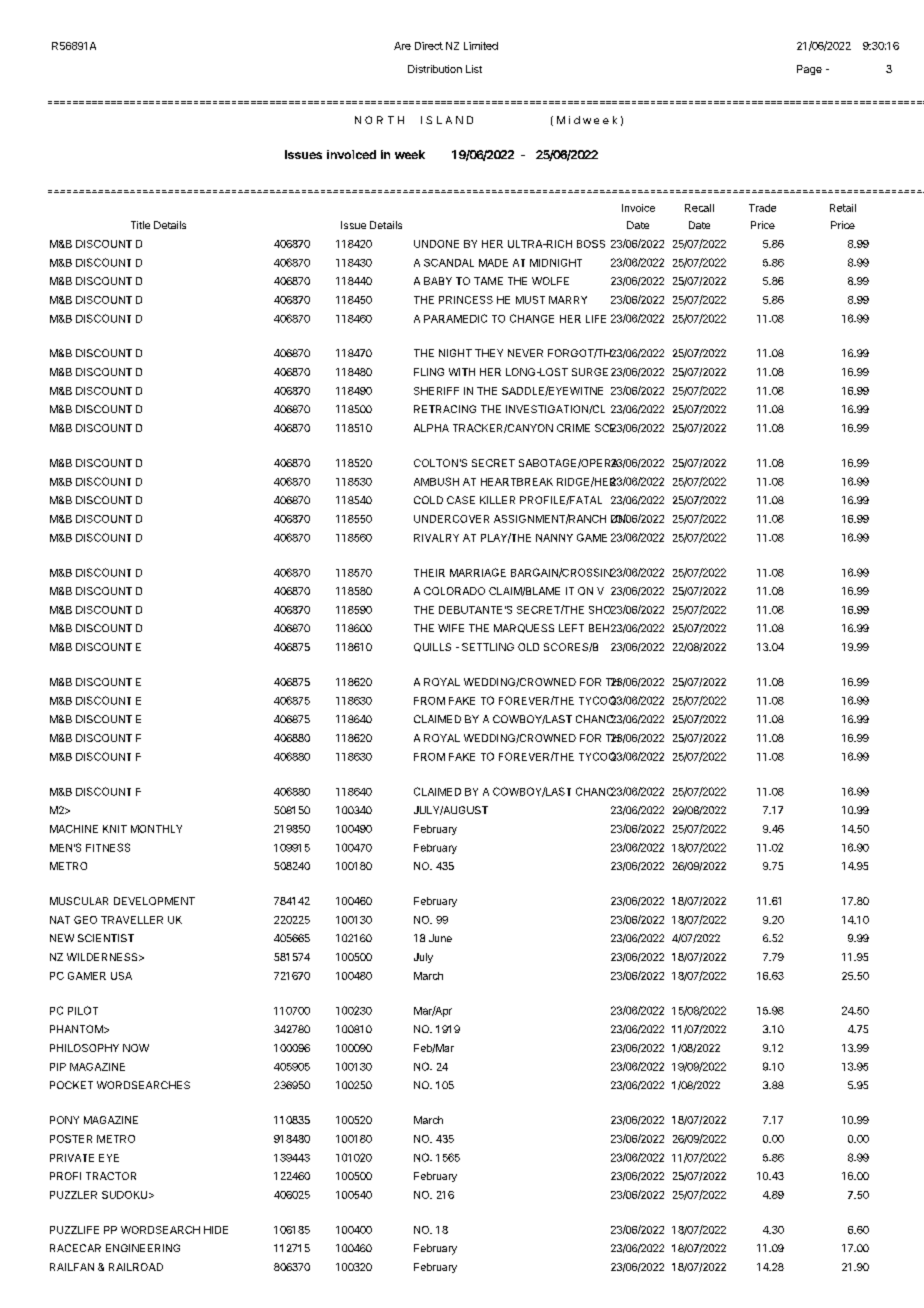 This screenshot has height=1308, width=924. Describe the element at coordinates (435, 69) in the screenshot. I see `Distribution` at that location.
